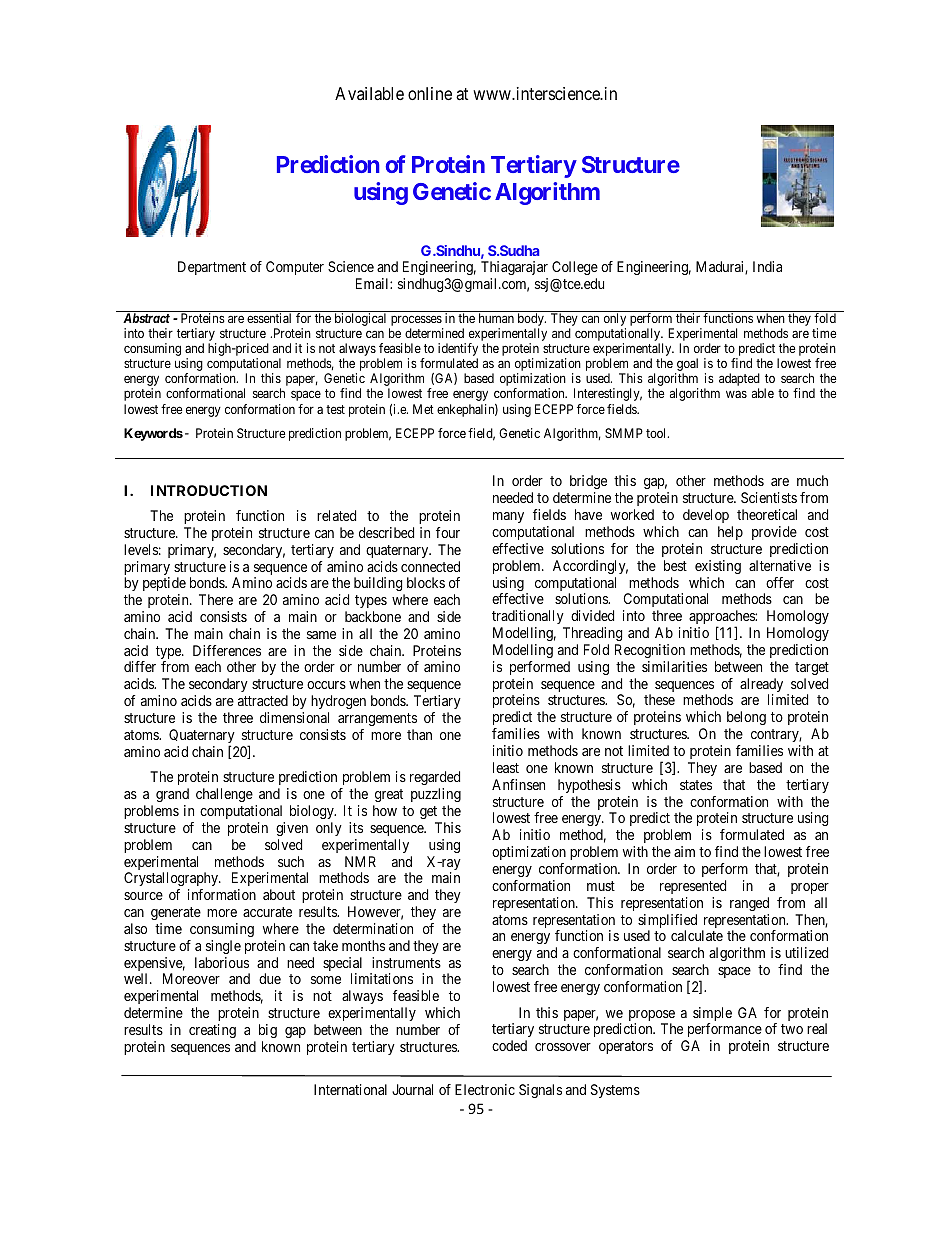  What do you see at coordinates (426, 582) in the document?
I see `blocks` at bounding box center [426, 582].
